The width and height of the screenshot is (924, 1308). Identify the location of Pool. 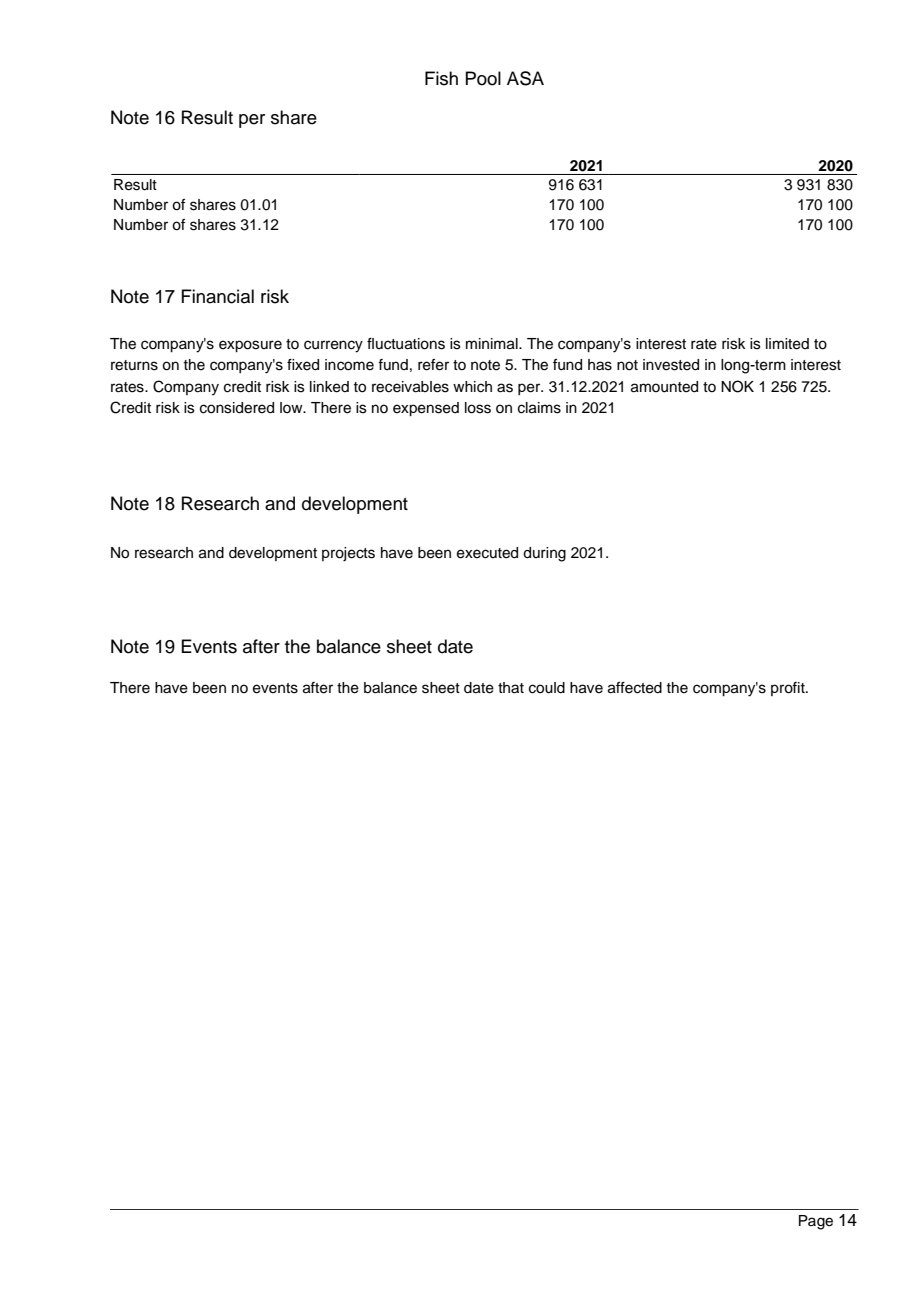
(483, 78).
